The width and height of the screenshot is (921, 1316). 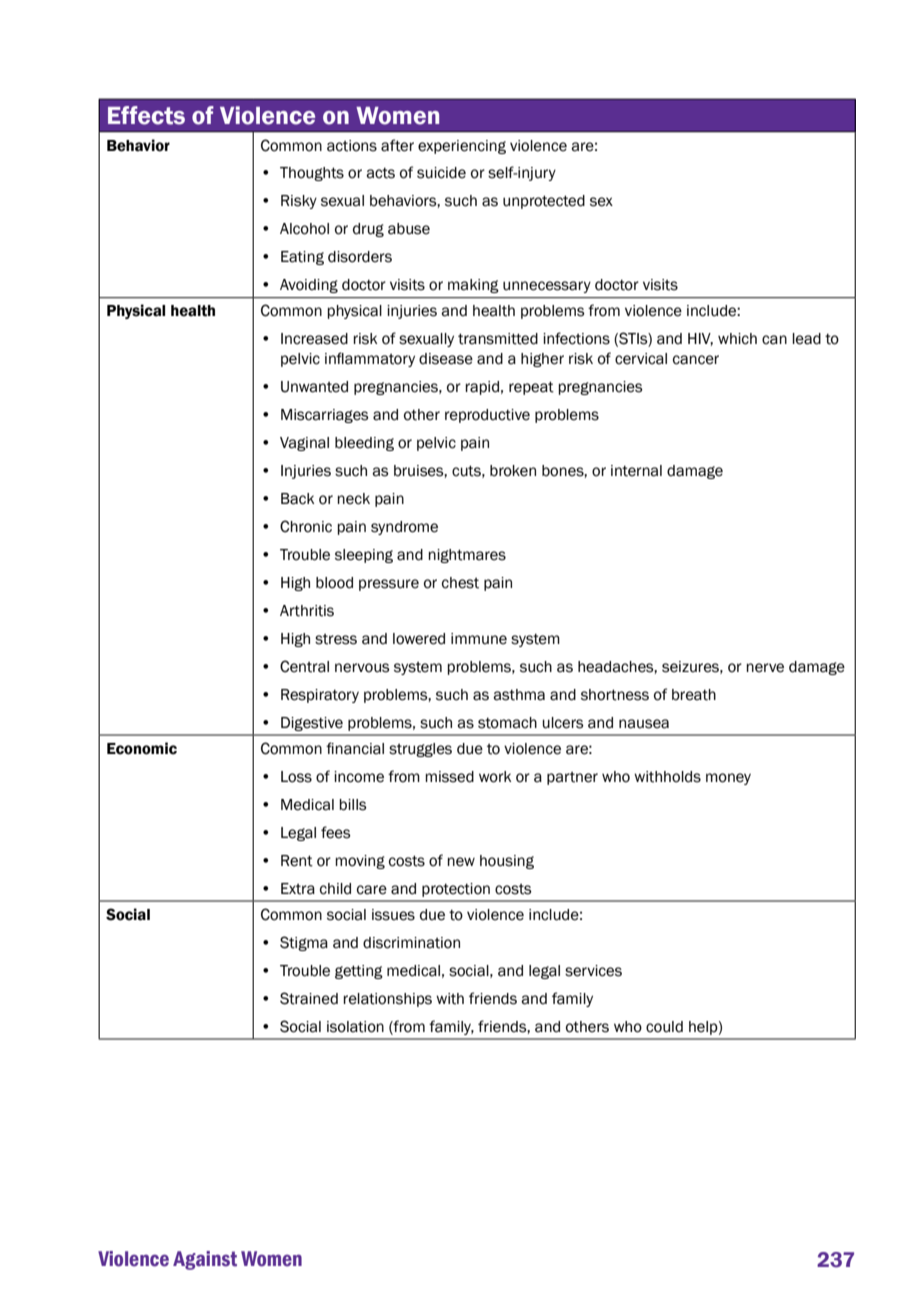 I want to click on Effects, so click(x=146, y=115).
